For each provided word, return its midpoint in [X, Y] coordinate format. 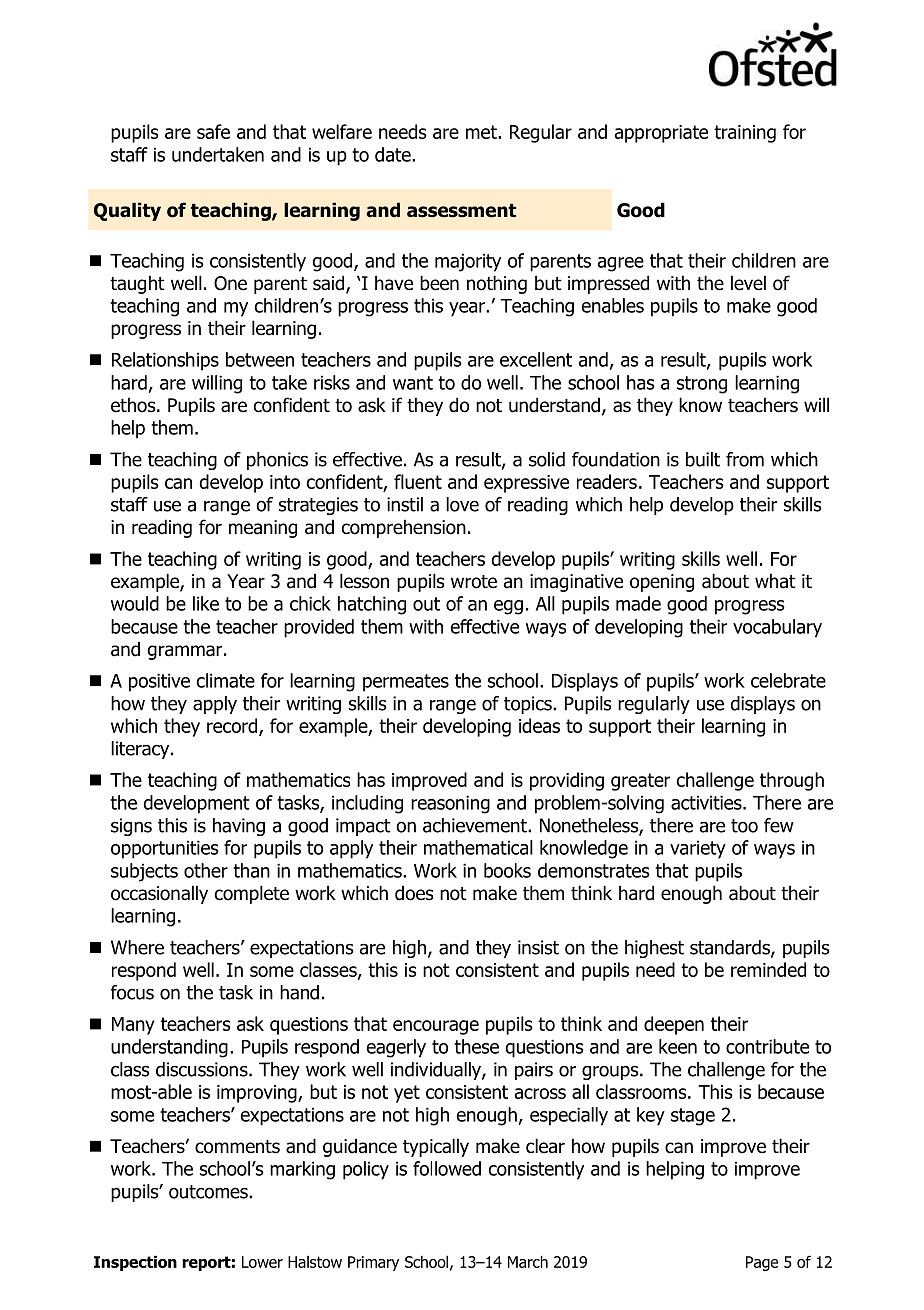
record [233, 727]
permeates [406, 683]
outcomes [209, 1192]
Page [762, 1263]
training [745, 134]
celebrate [788, 680]
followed [447, 1168]
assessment [461, 211]
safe [213, 131]
